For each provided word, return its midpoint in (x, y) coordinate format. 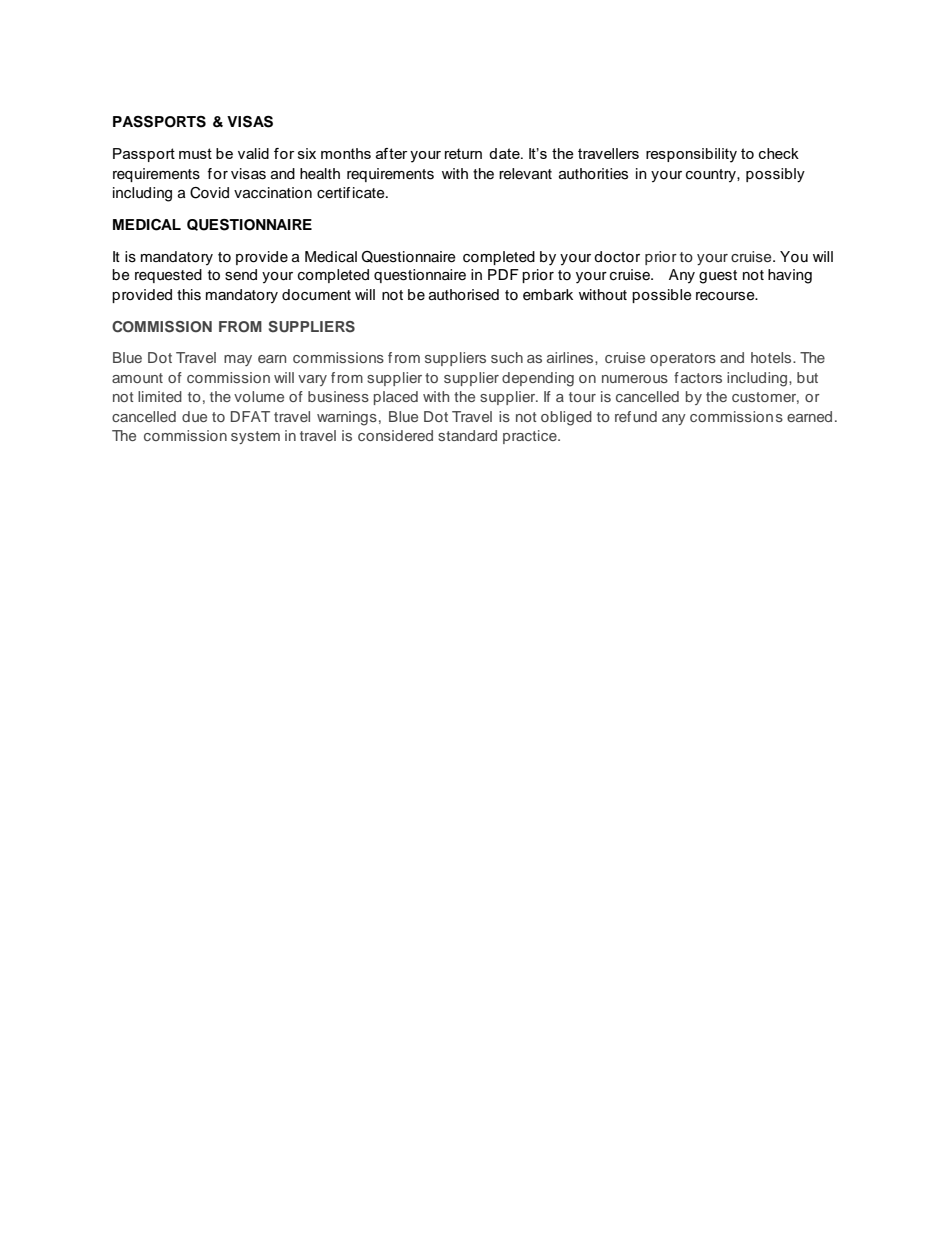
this (189, 295)
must (195, 153)
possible (662, 296)
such (507, 357)
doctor (617, 257)
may (238, 360)
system (255, 437)
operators (683, 359)
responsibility (691, 155)
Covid (209, 193)
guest (718, 277)
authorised (464, 295)
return (463, 153)
